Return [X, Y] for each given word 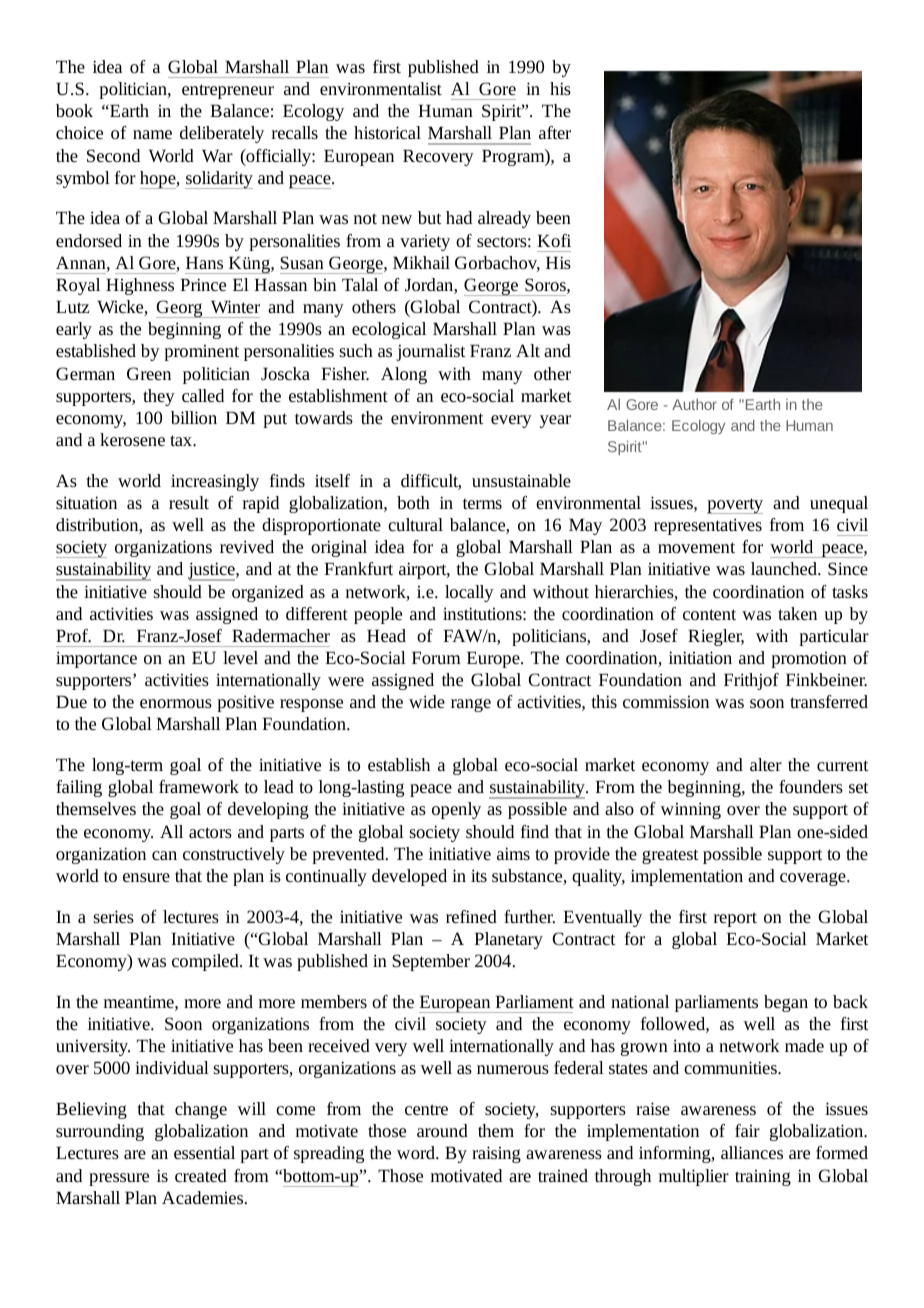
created [201, 1175]
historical [387, 132]
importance [96, 659]
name [152, 134]
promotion [809, 660]
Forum [436, 657]
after [555, 132]
